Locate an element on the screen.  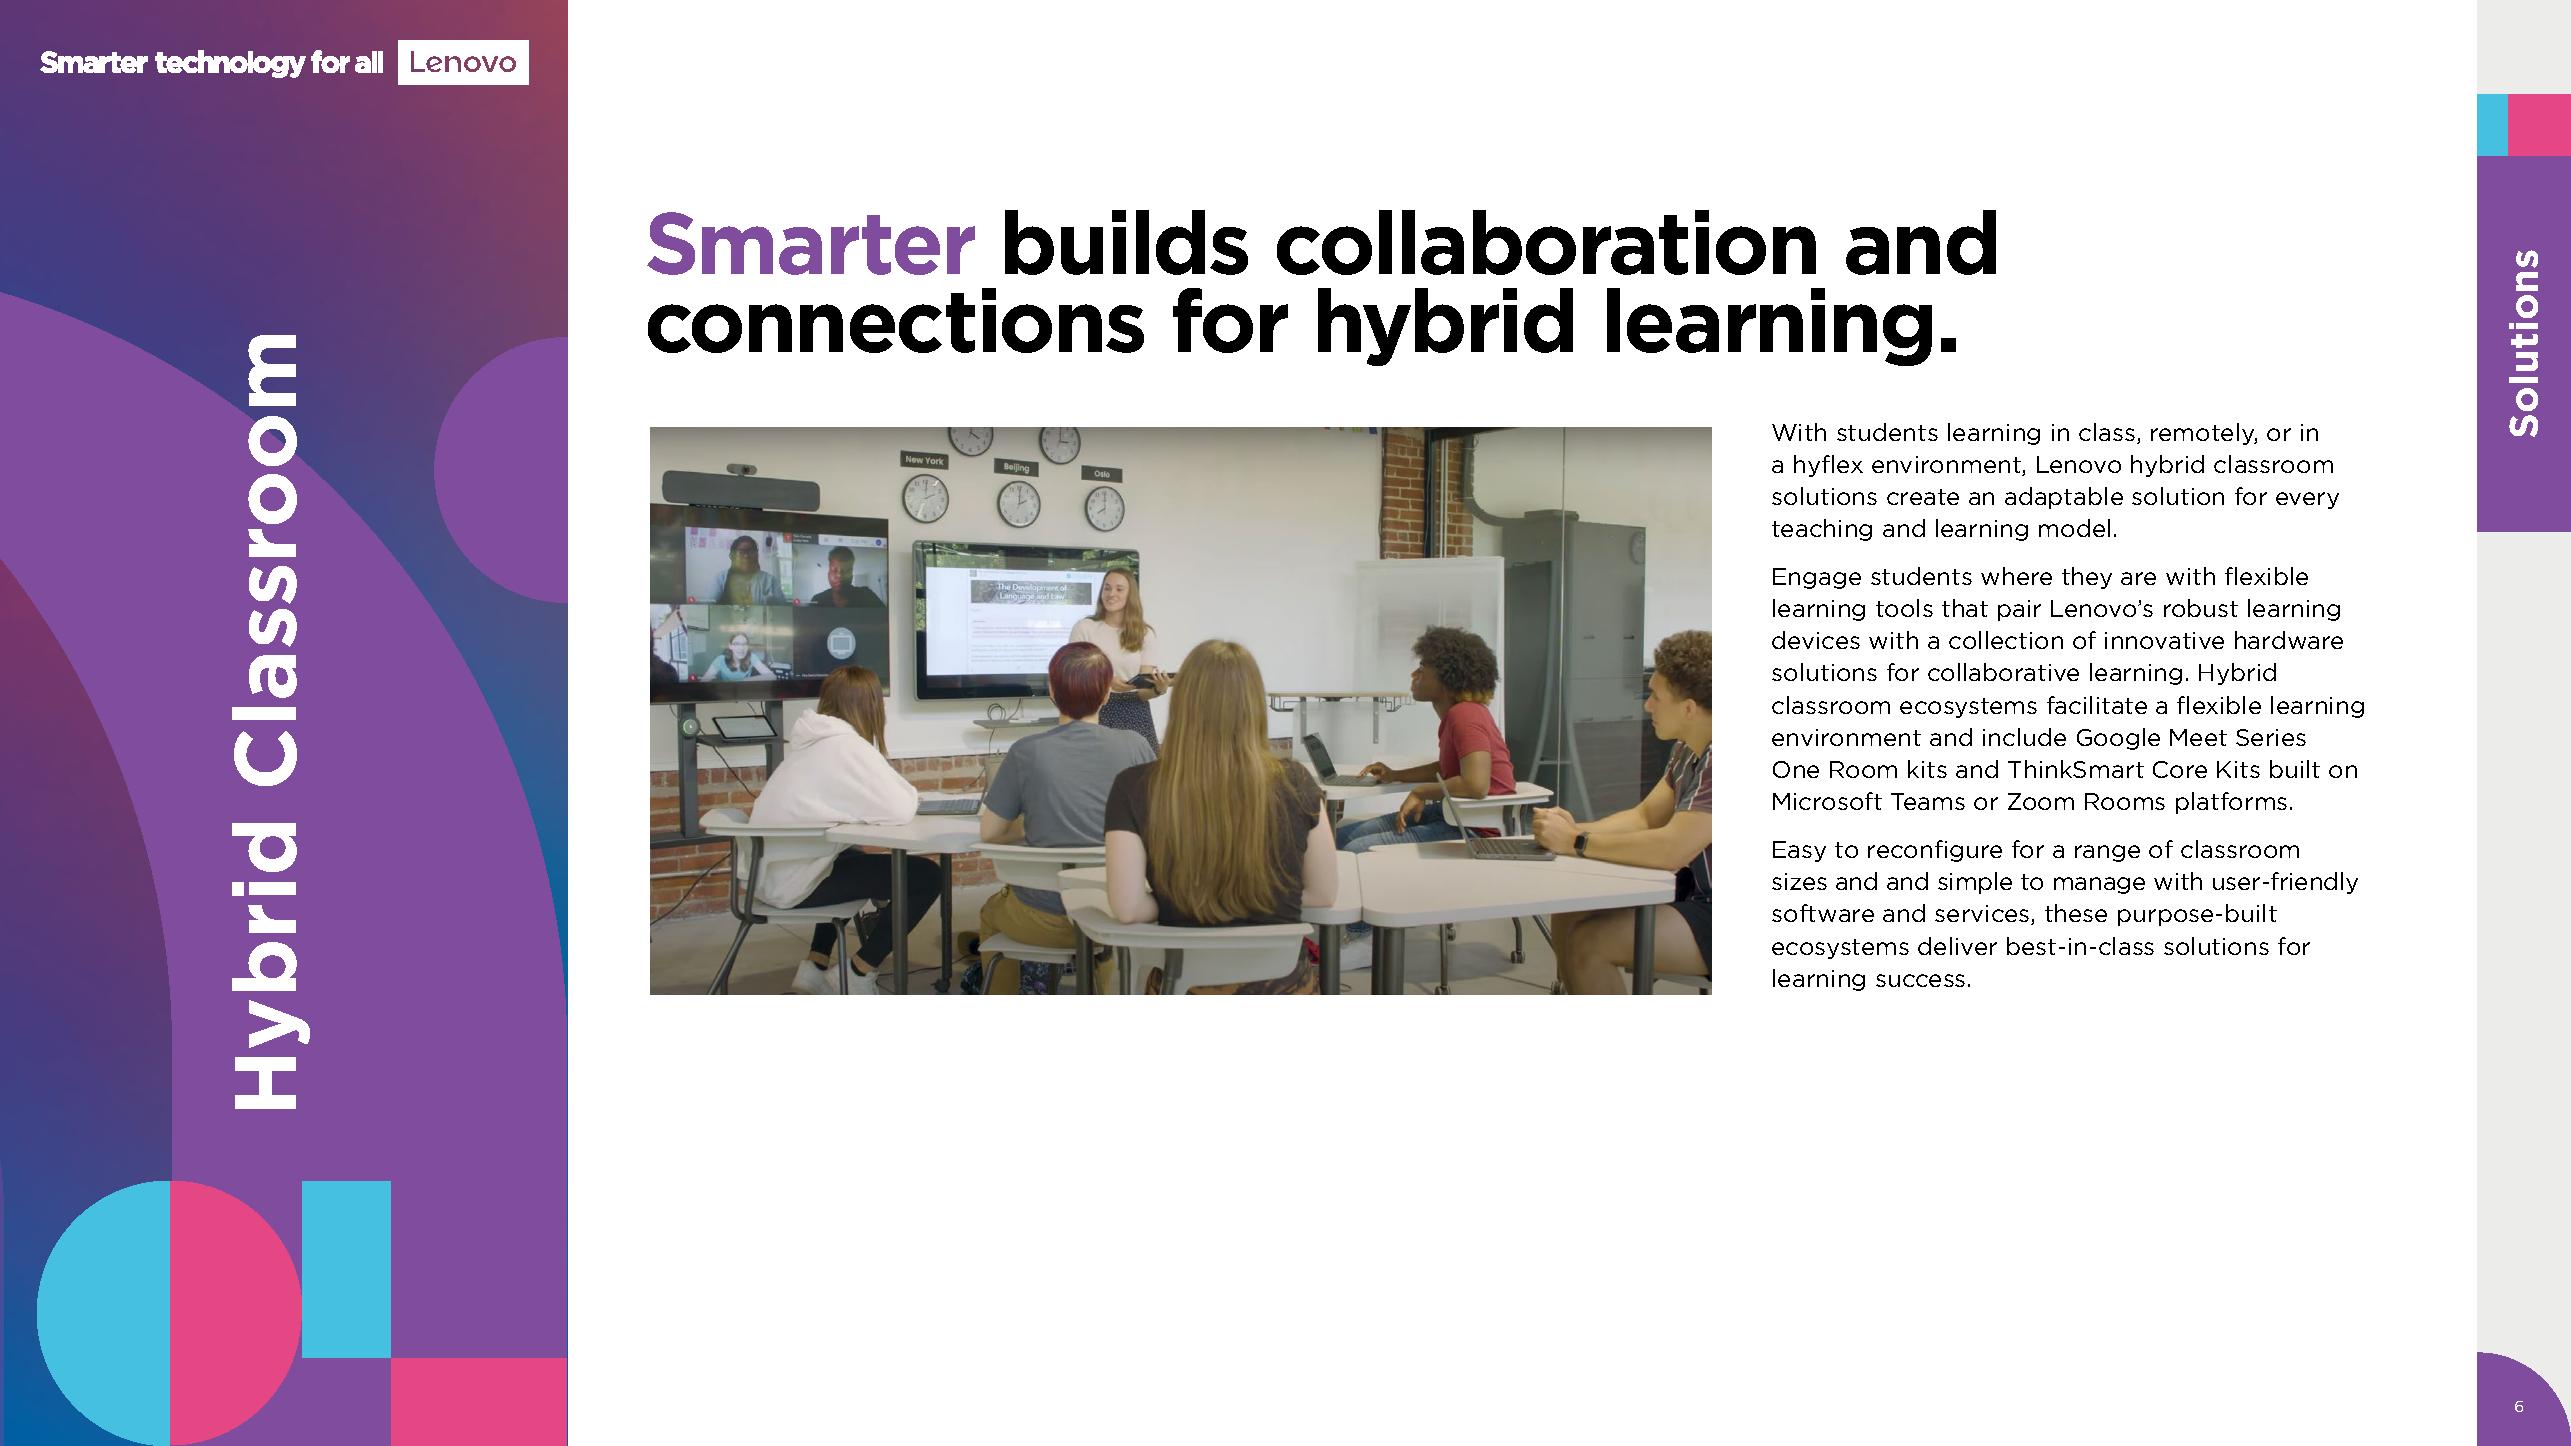
One is located at coordinates (1796, 769).
